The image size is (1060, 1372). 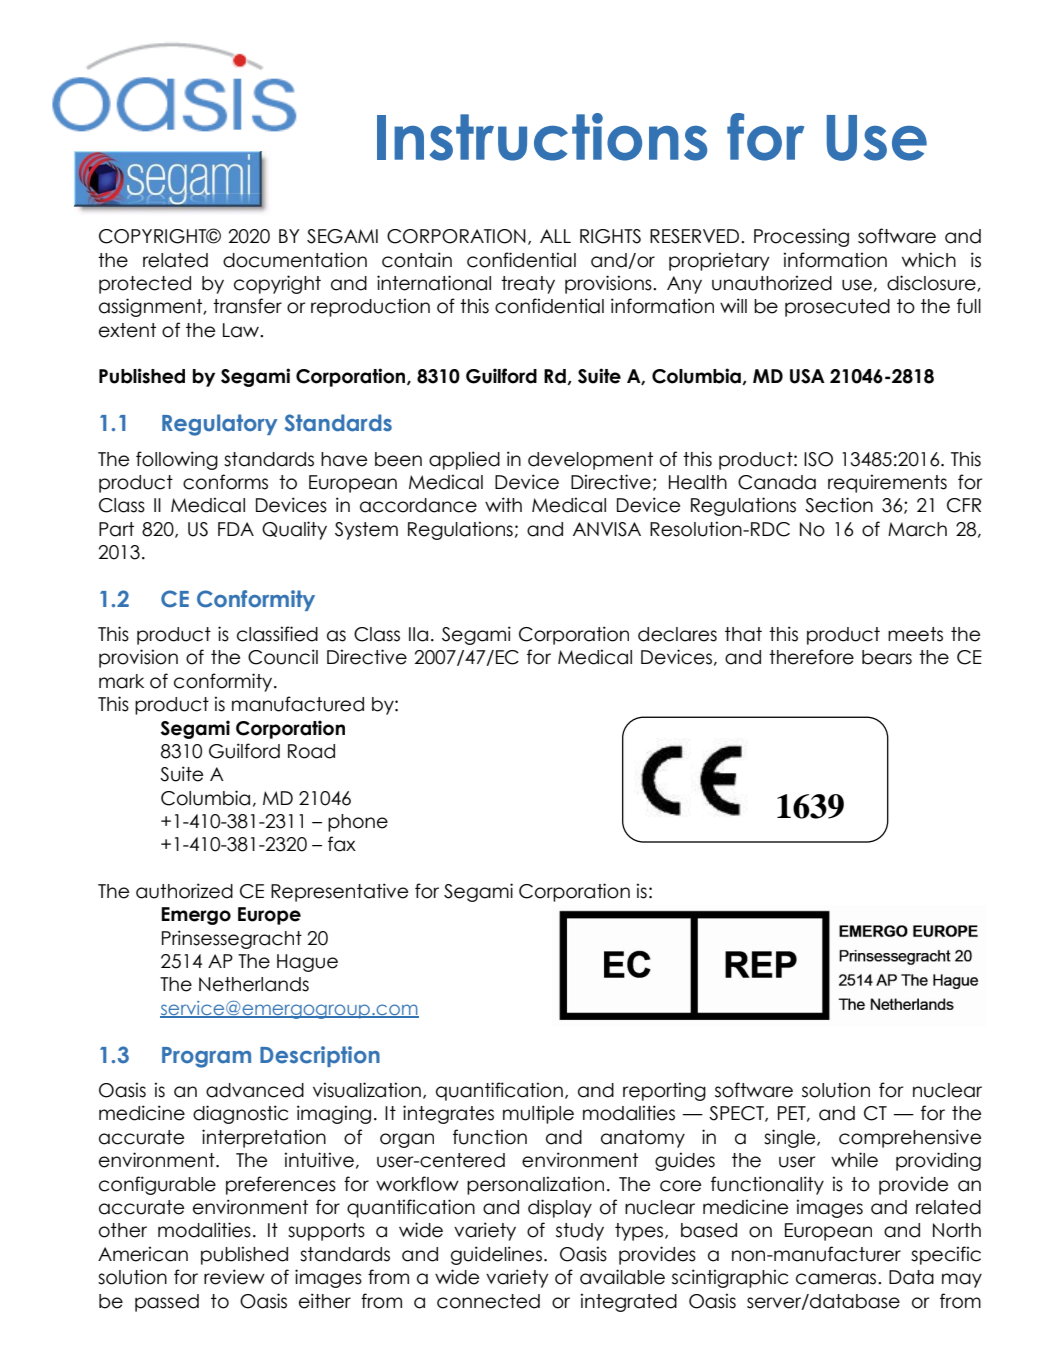 What do you see at coordinates (342, 844) in the screenshot?
I see `fax` at bounding box center [342, 844].
